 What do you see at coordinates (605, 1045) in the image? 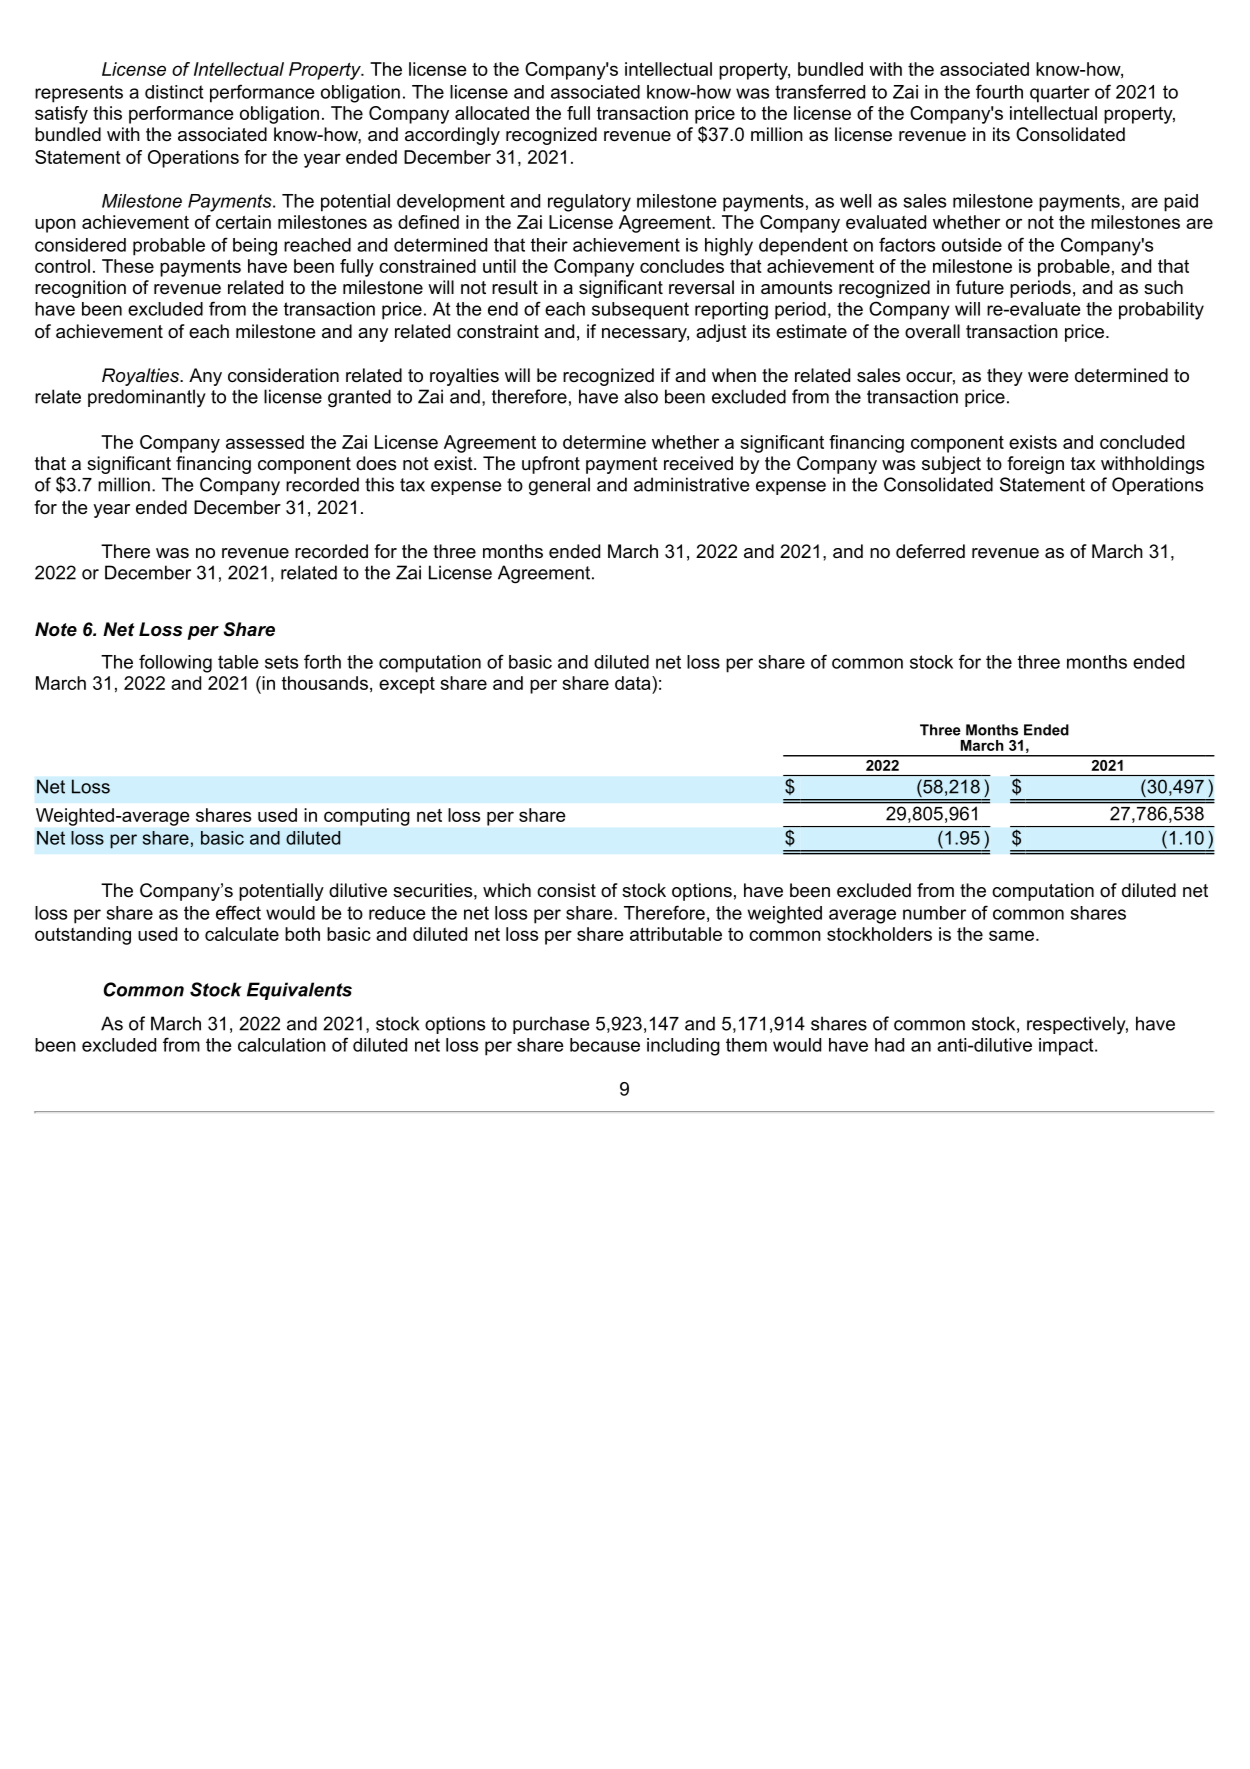
I see `because` at bounding box center [605, 1045].
